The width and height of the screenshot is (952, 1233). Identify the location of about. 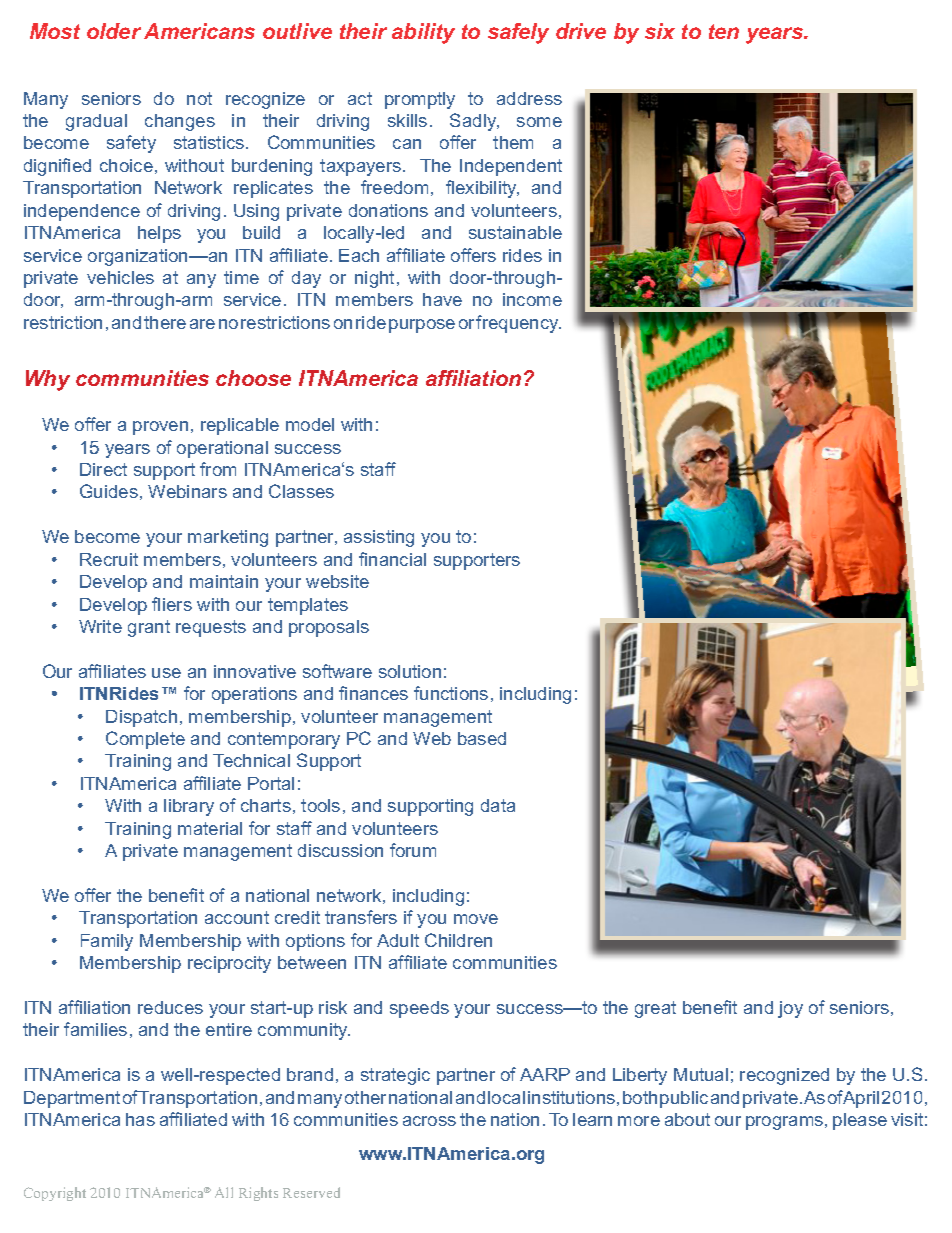
(687, 1119).
